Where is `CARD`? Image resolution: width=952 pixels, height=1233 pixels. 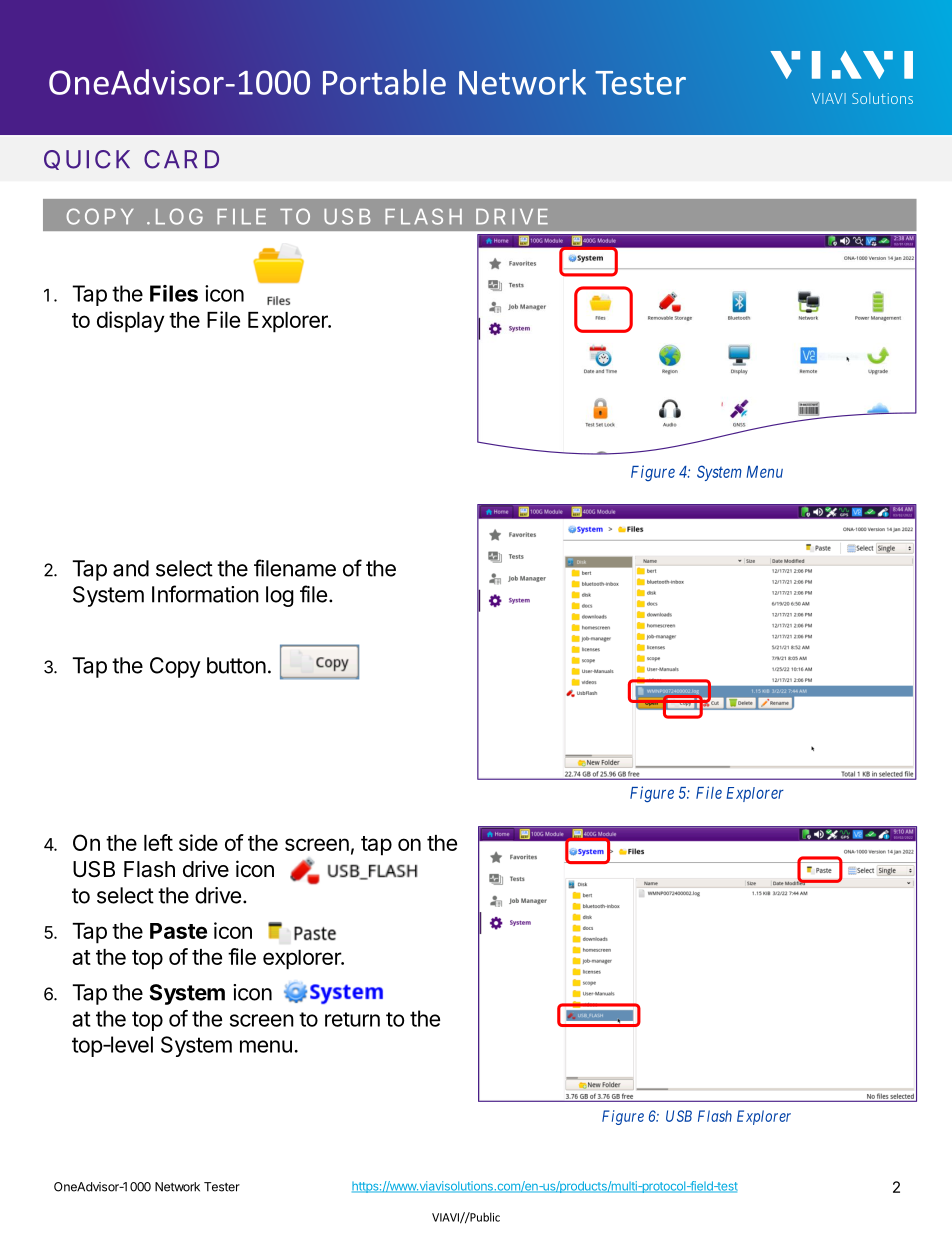
CARD is located at coordinates (181, 159).
